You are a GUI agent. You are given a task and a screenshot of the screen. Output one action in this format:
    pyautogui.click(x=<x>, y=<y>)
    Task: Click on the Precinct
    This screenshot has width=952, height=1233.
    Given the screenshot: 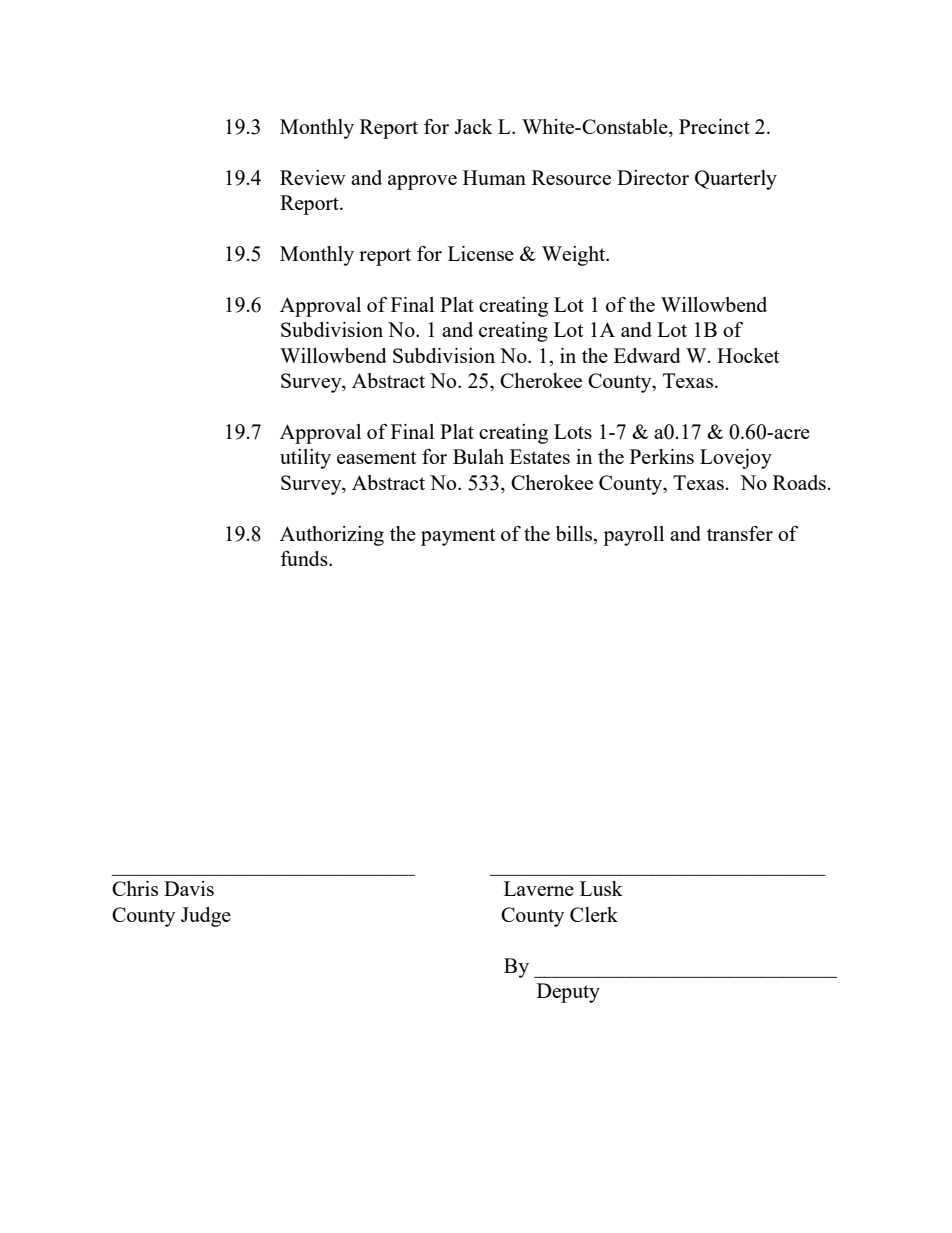 What is the action you would take?
    pyautogui.click(x=714, y=126)
